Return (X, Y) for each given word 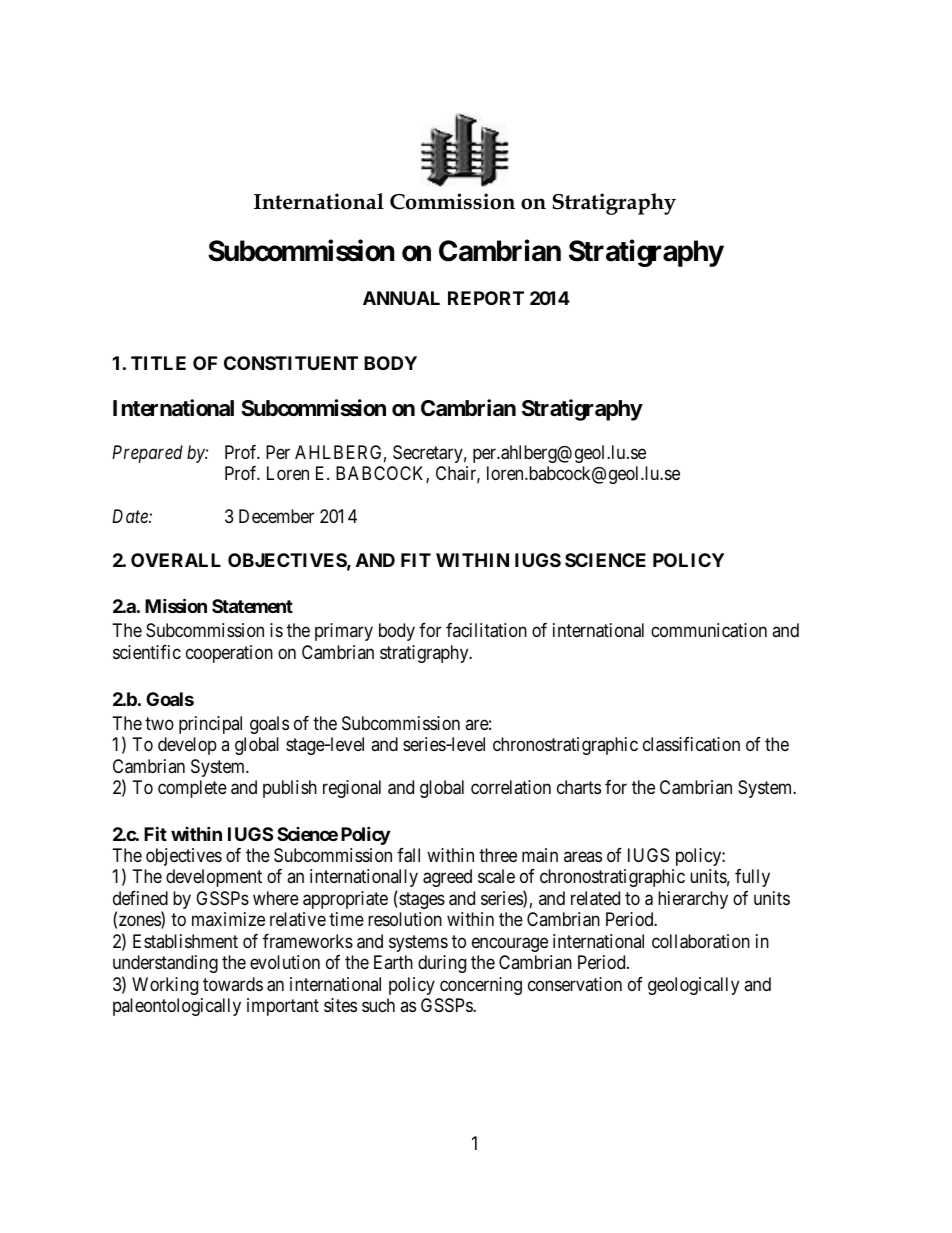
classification (691, 744)
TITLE (158, 363)
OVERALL (176, 560)
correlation (511, 787)
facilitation (486, 630)
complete (192, 789)
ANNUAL (401, 298)
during (442, 964)
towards (233, 984)
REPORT (486, 298)
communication (709, 630)
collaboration (701, 941)
